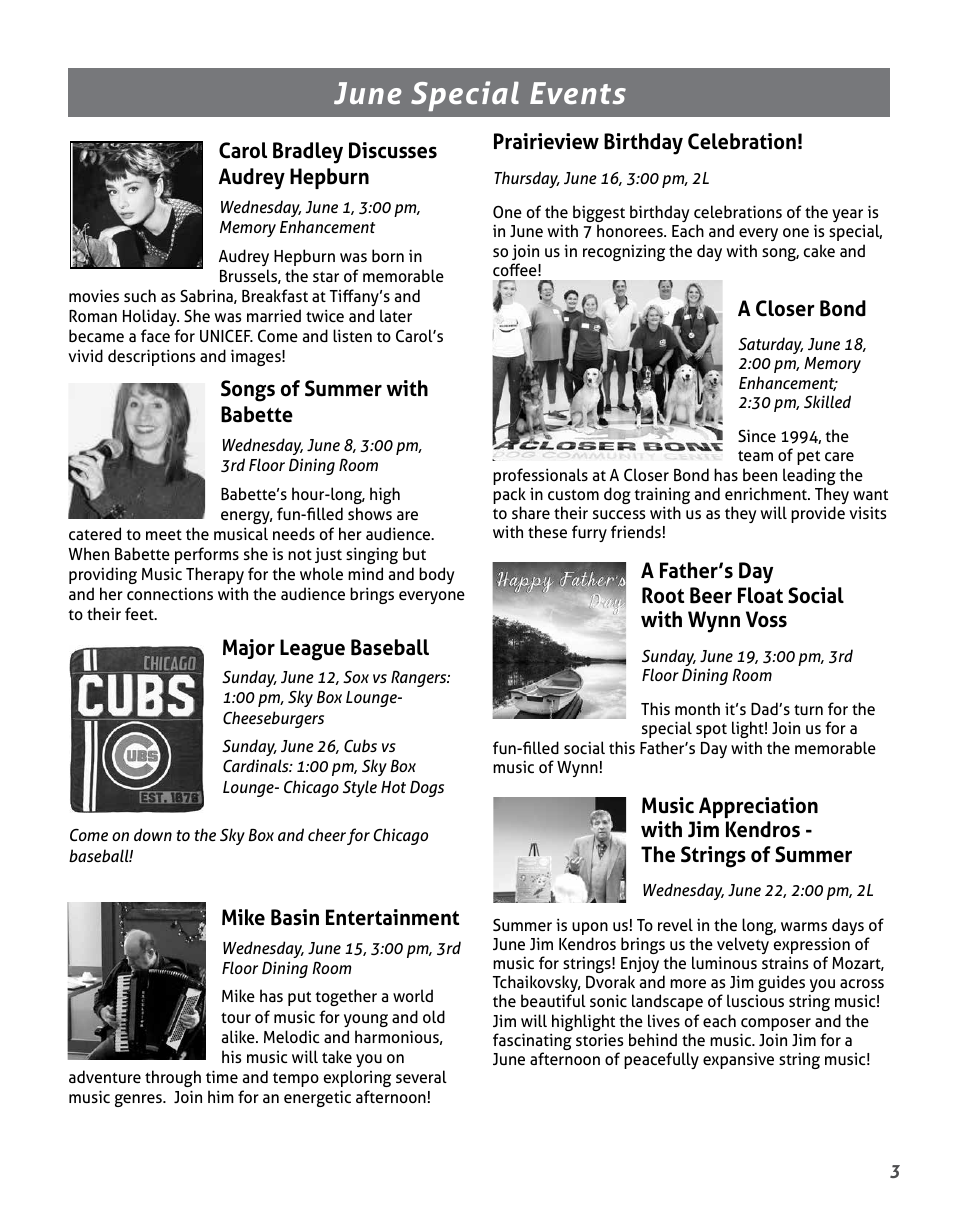 This page has width=958, height=1232. Describe the element at coordinates (421, 1076) in the page. I see `several` at that location.
